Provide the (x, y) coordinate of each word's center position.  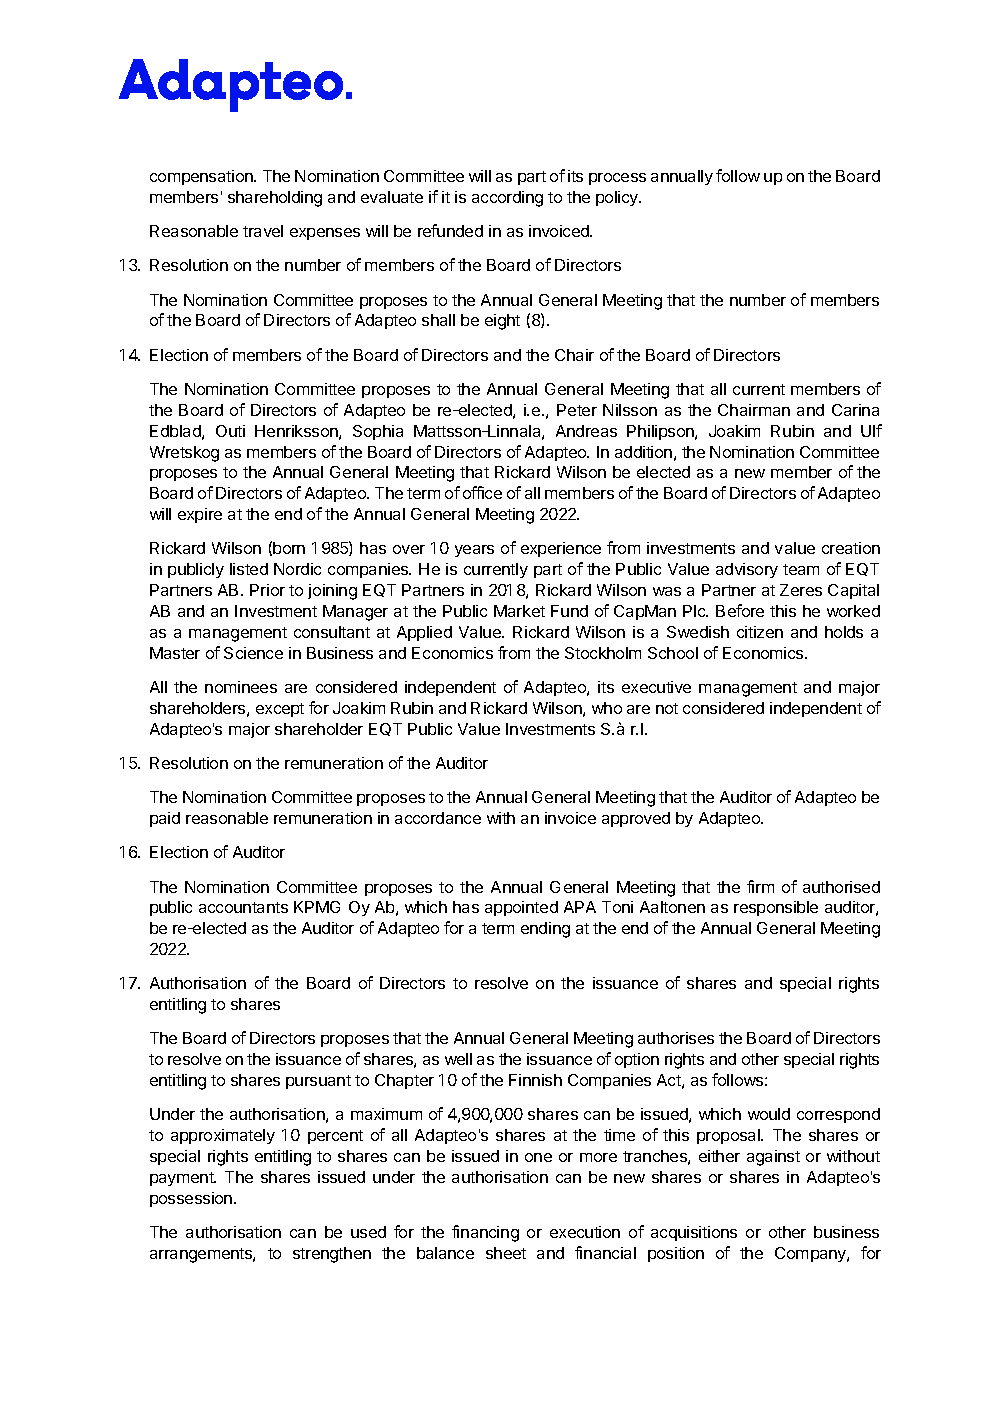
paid (165, 819)
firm (760, 886)
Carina (855, 410)
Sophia (378, 432)
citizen (760, 632)
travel (263, 231)
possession (192, 1199)
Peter (577, 410)
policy (618, 198)
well (458, 1059)
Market (519, 611)
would (769, 1114)
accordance (438, 818)
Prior (267, 590)
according (507, 199)
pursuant (318, 1082)
